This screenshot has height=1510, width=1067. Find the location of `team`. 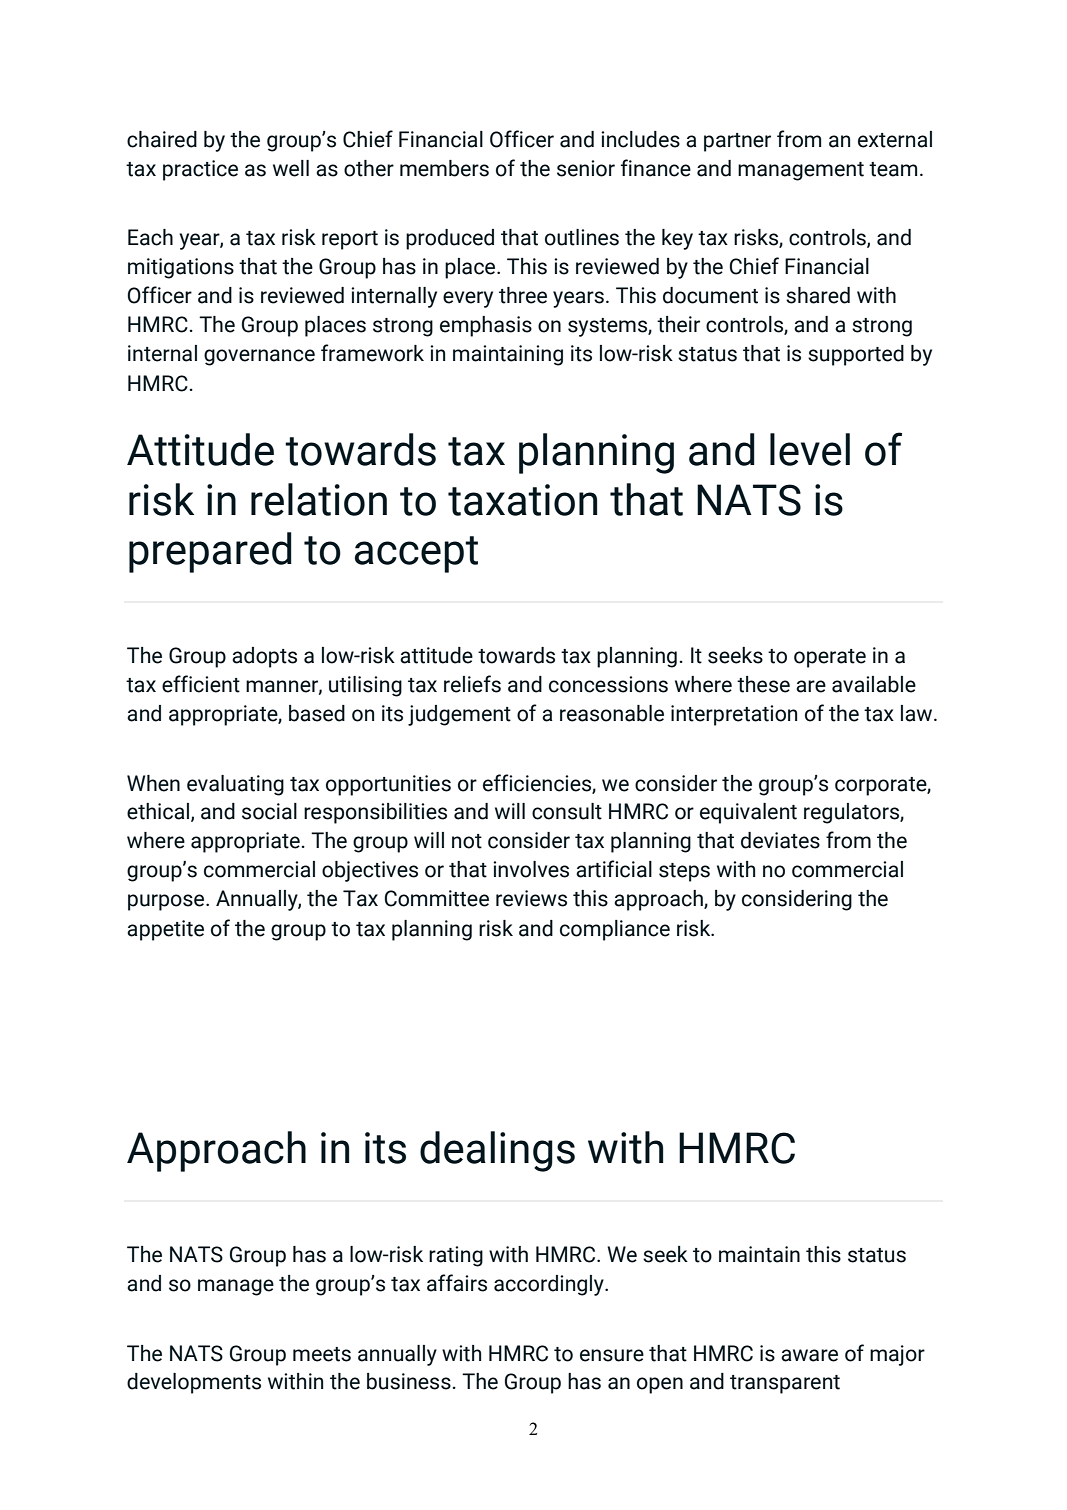

team is located at coordinates (893, 169).
